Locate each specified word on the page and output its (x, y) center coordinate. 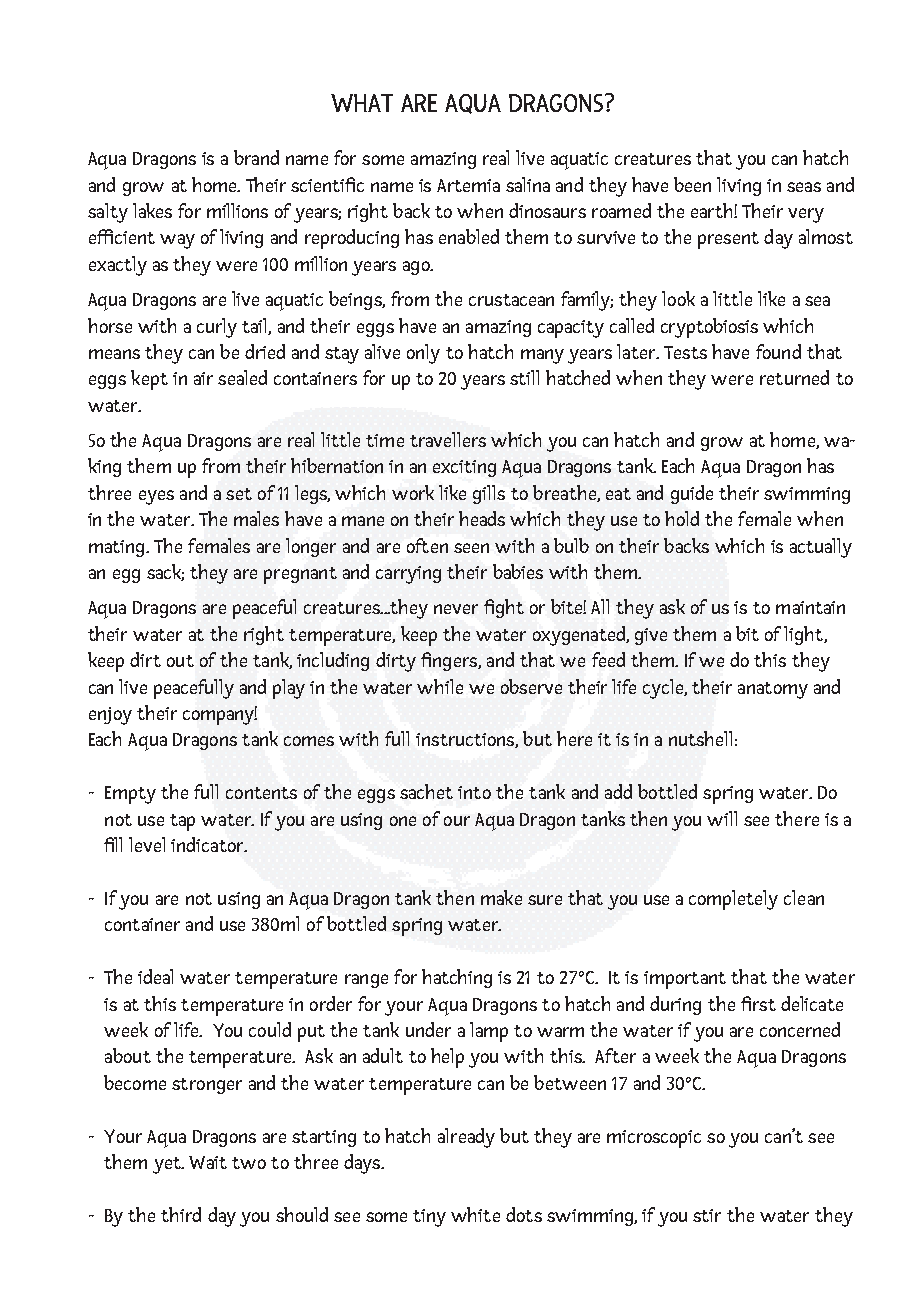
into (474, 792)
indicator (208, 844)
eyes (156, 497)
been (692, 184)
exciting (464, 468)
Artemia (468, 185)
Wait (208, 1162)
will (722, 818)
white (475, 1214)
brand (256, 157)
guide (692, 494)
